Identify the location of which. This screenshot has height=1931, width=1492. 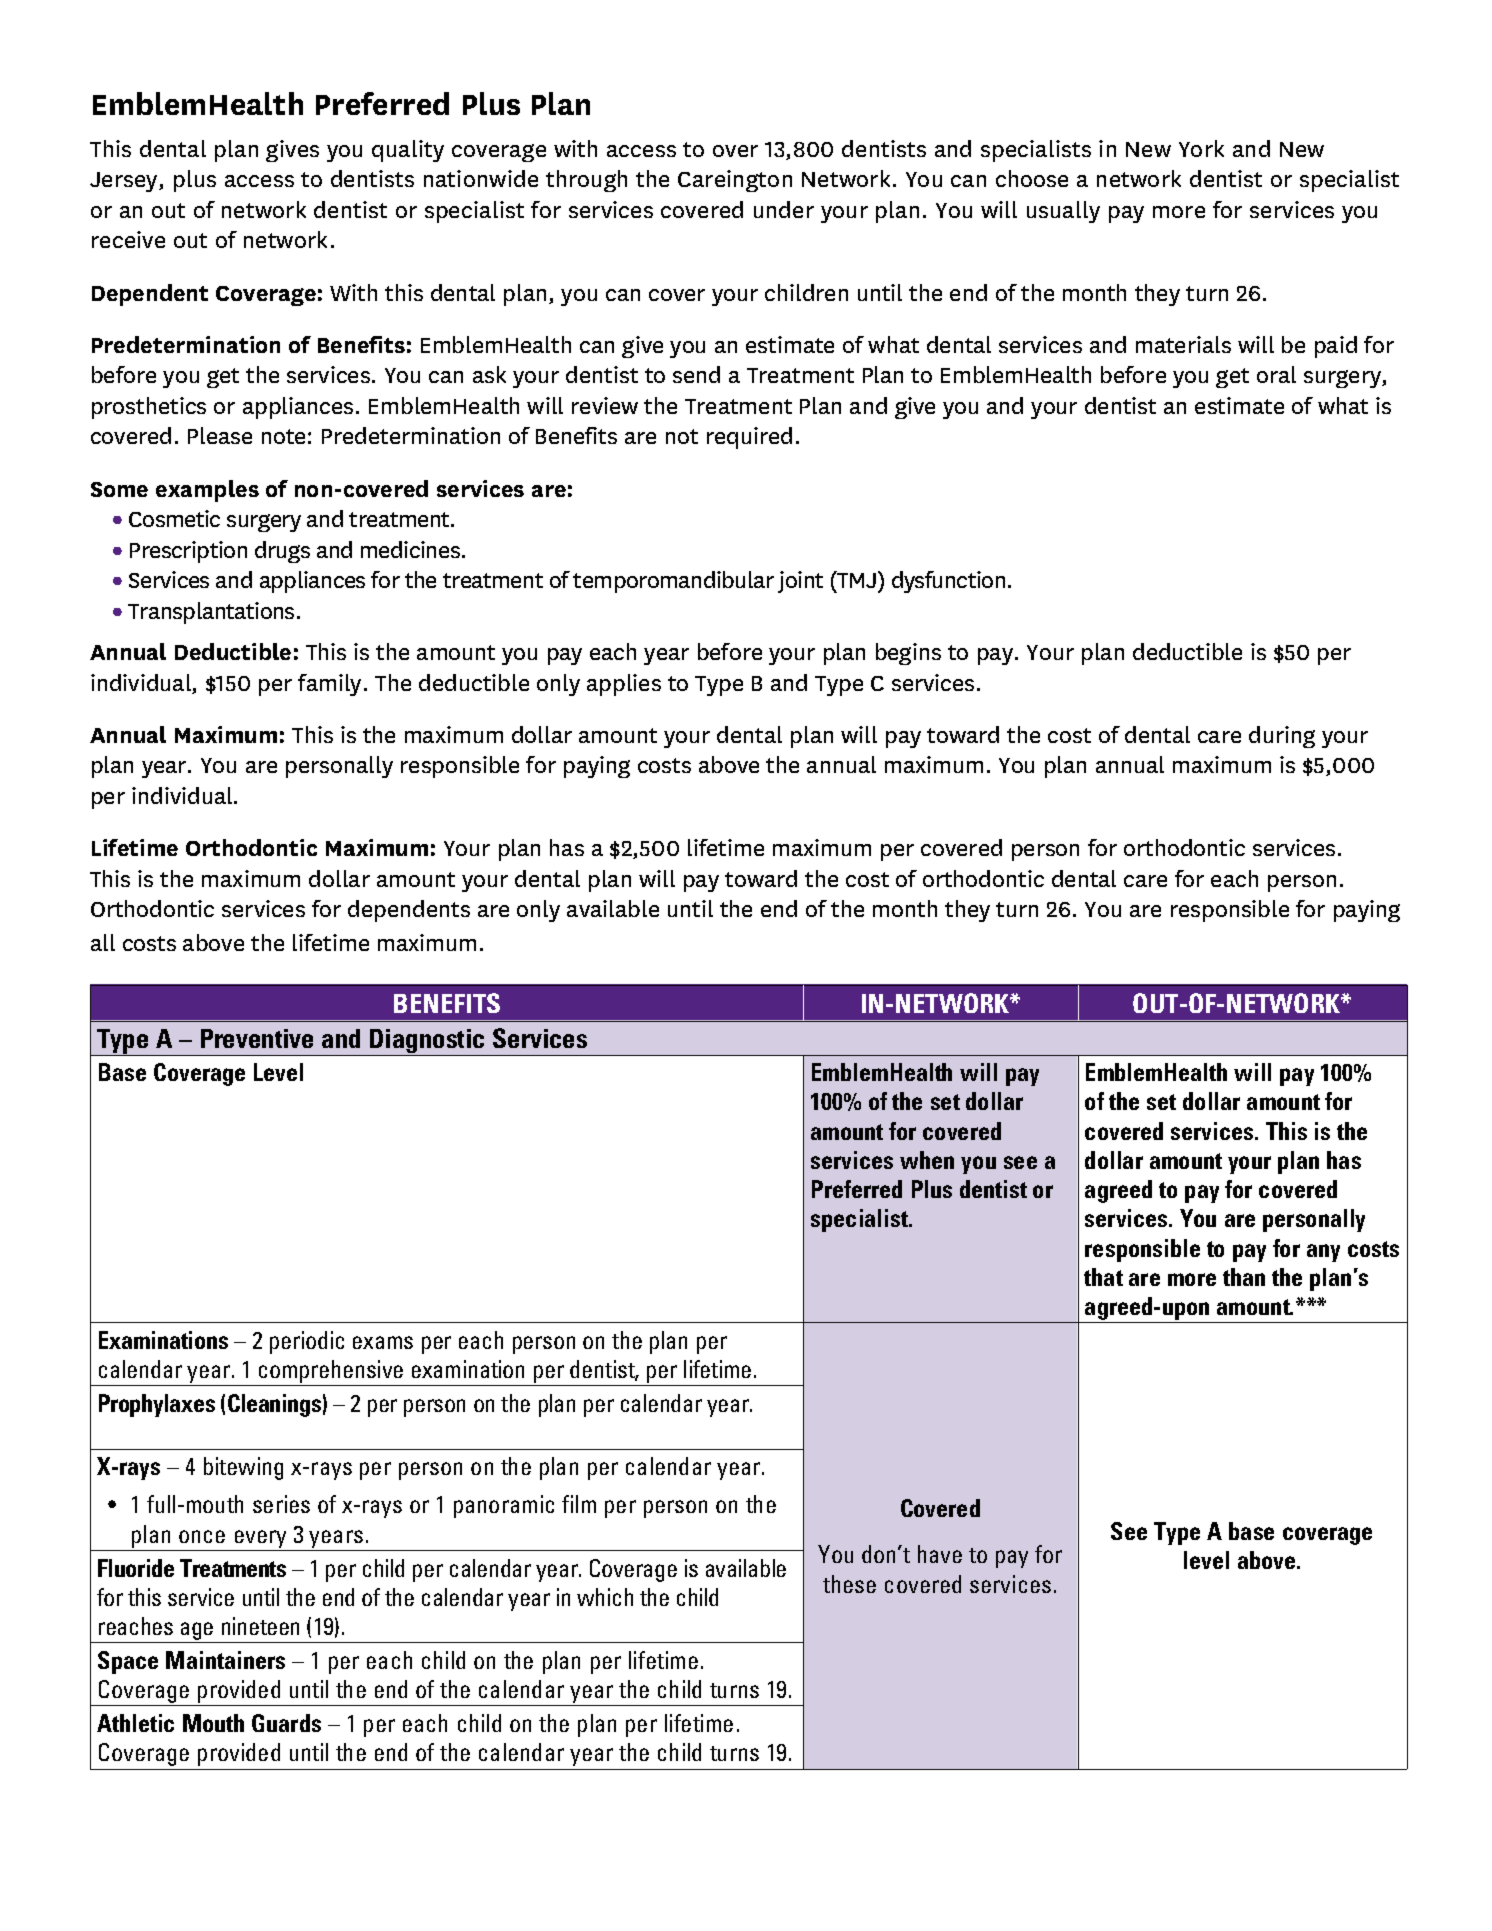
(605, 1597).
